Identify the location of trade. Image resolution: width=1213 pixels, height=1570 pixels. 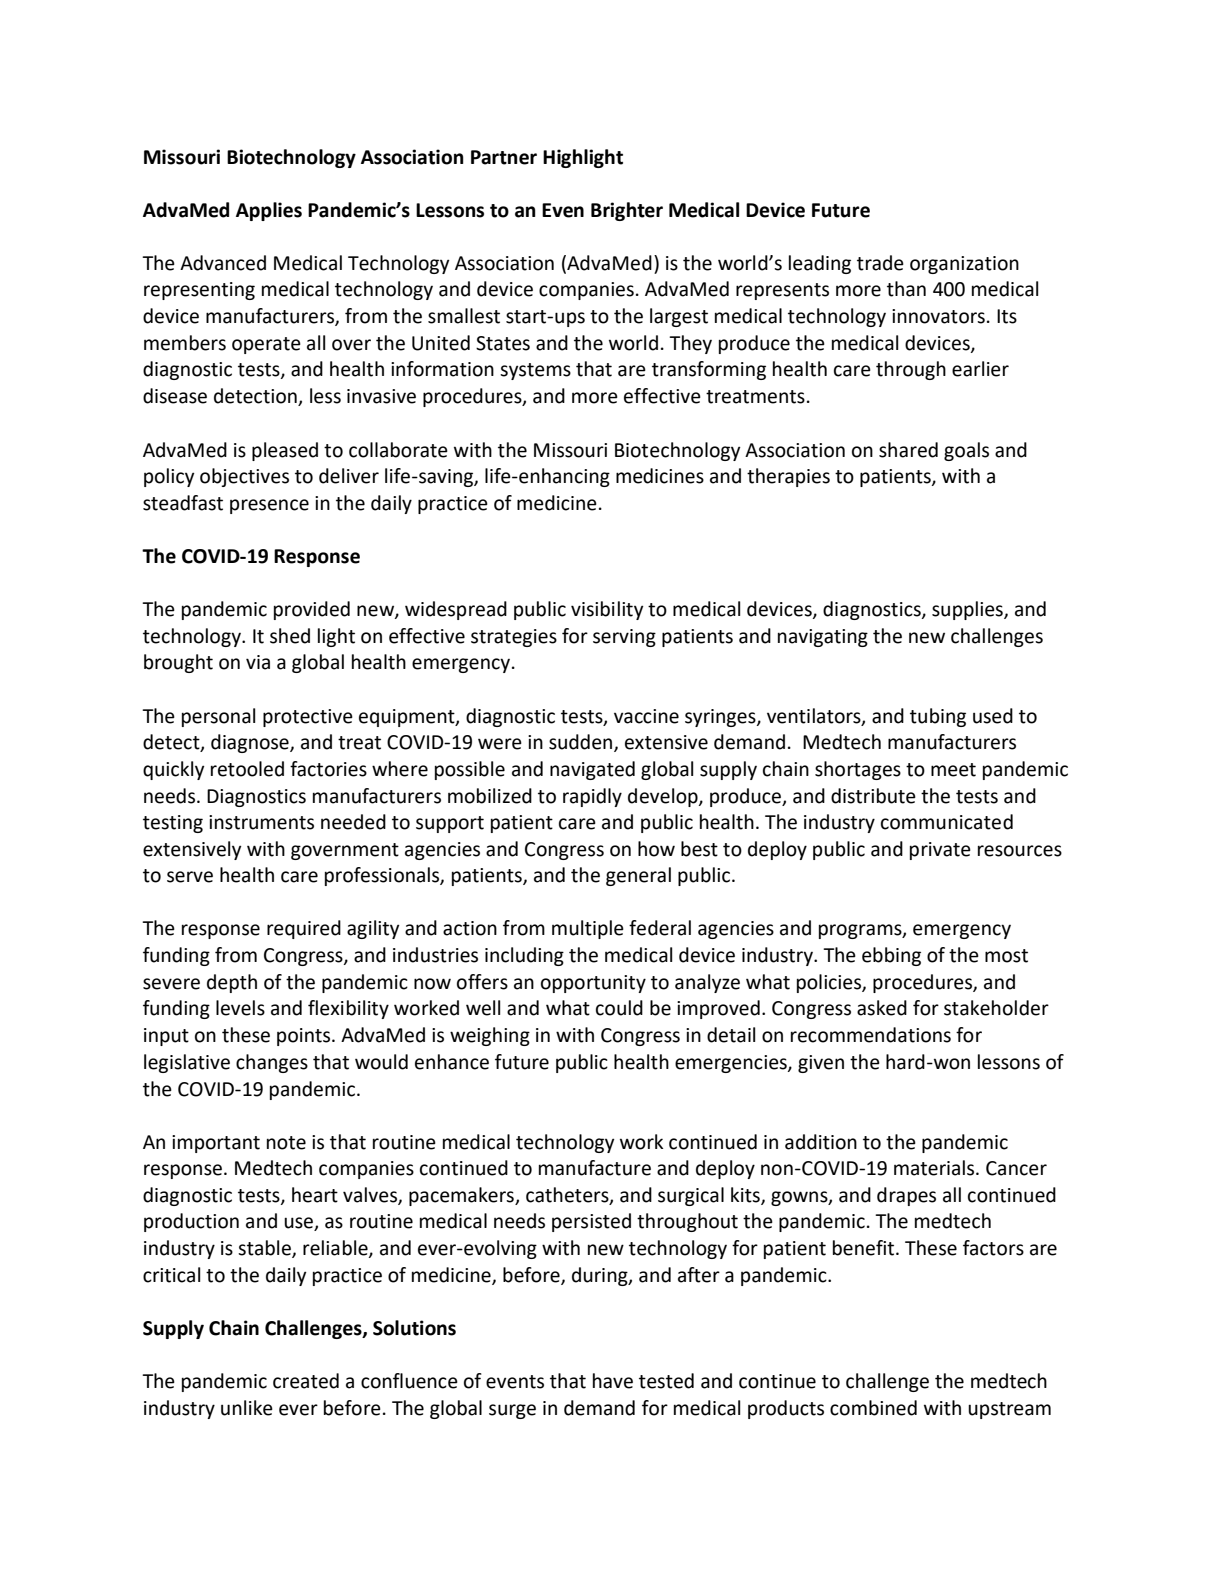
(880, 263).
